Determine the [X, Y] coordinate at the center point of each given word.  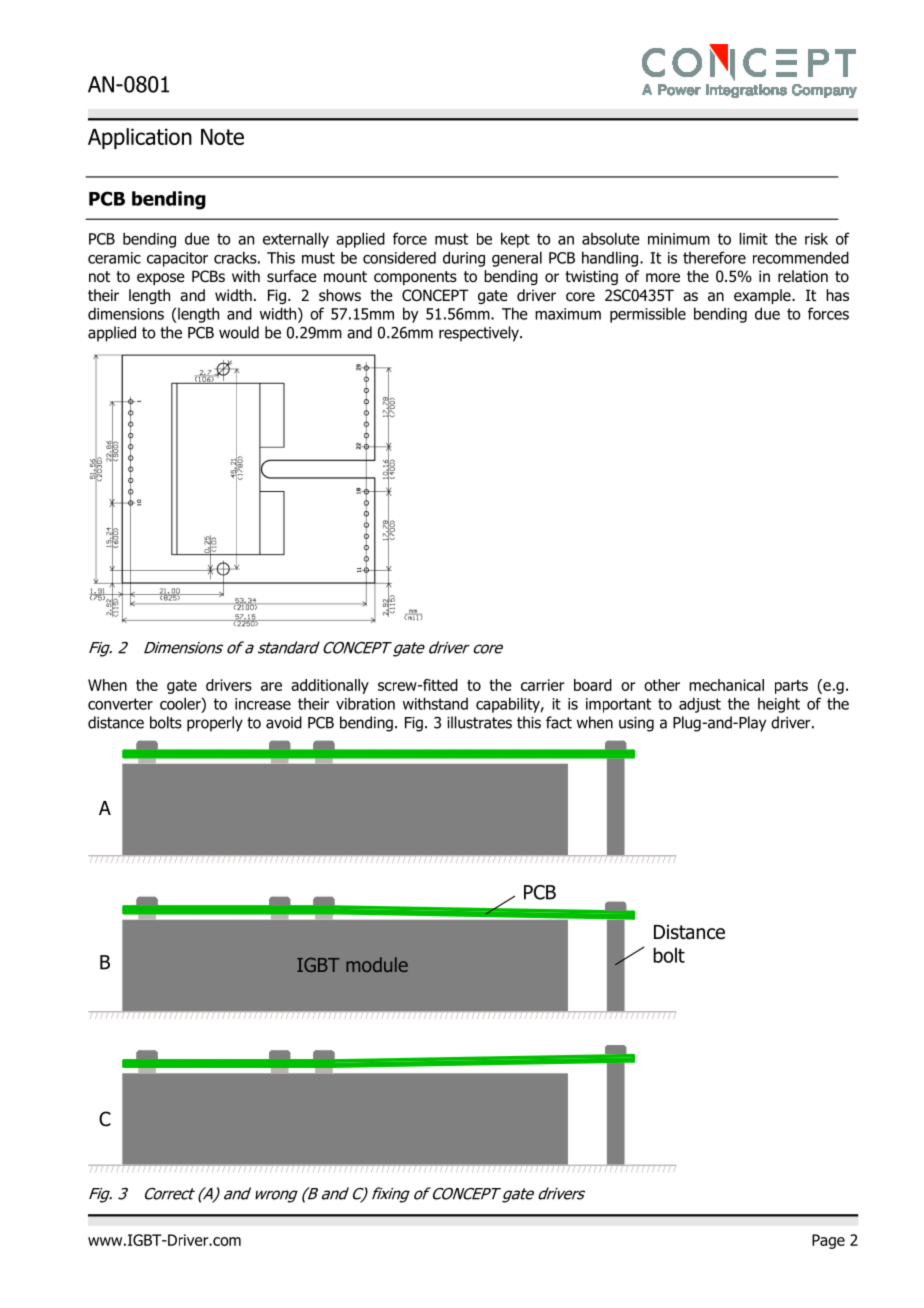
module [377, 964]
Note [222, 137]
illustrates [479, 722]
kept [515, 240]
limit [754, 238]
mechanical [726, 685]
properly [215, 724]
